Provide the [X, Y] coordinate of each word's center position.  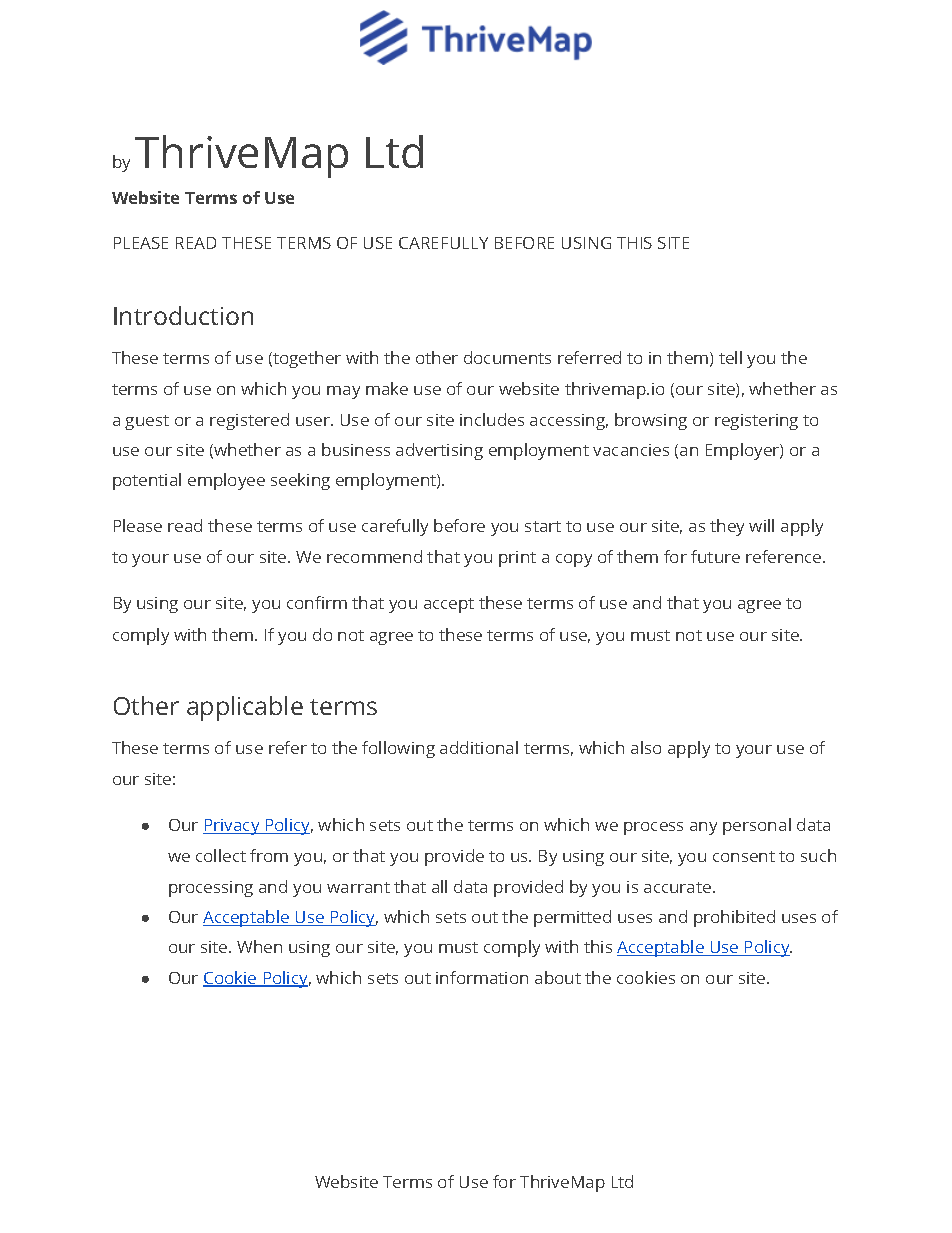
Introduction [183, 315]
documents [507, 357]
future [715, 556]
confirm [317, 602]
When [259, 946]
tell [730, 357]
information [482, 977]
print [517, 559]
